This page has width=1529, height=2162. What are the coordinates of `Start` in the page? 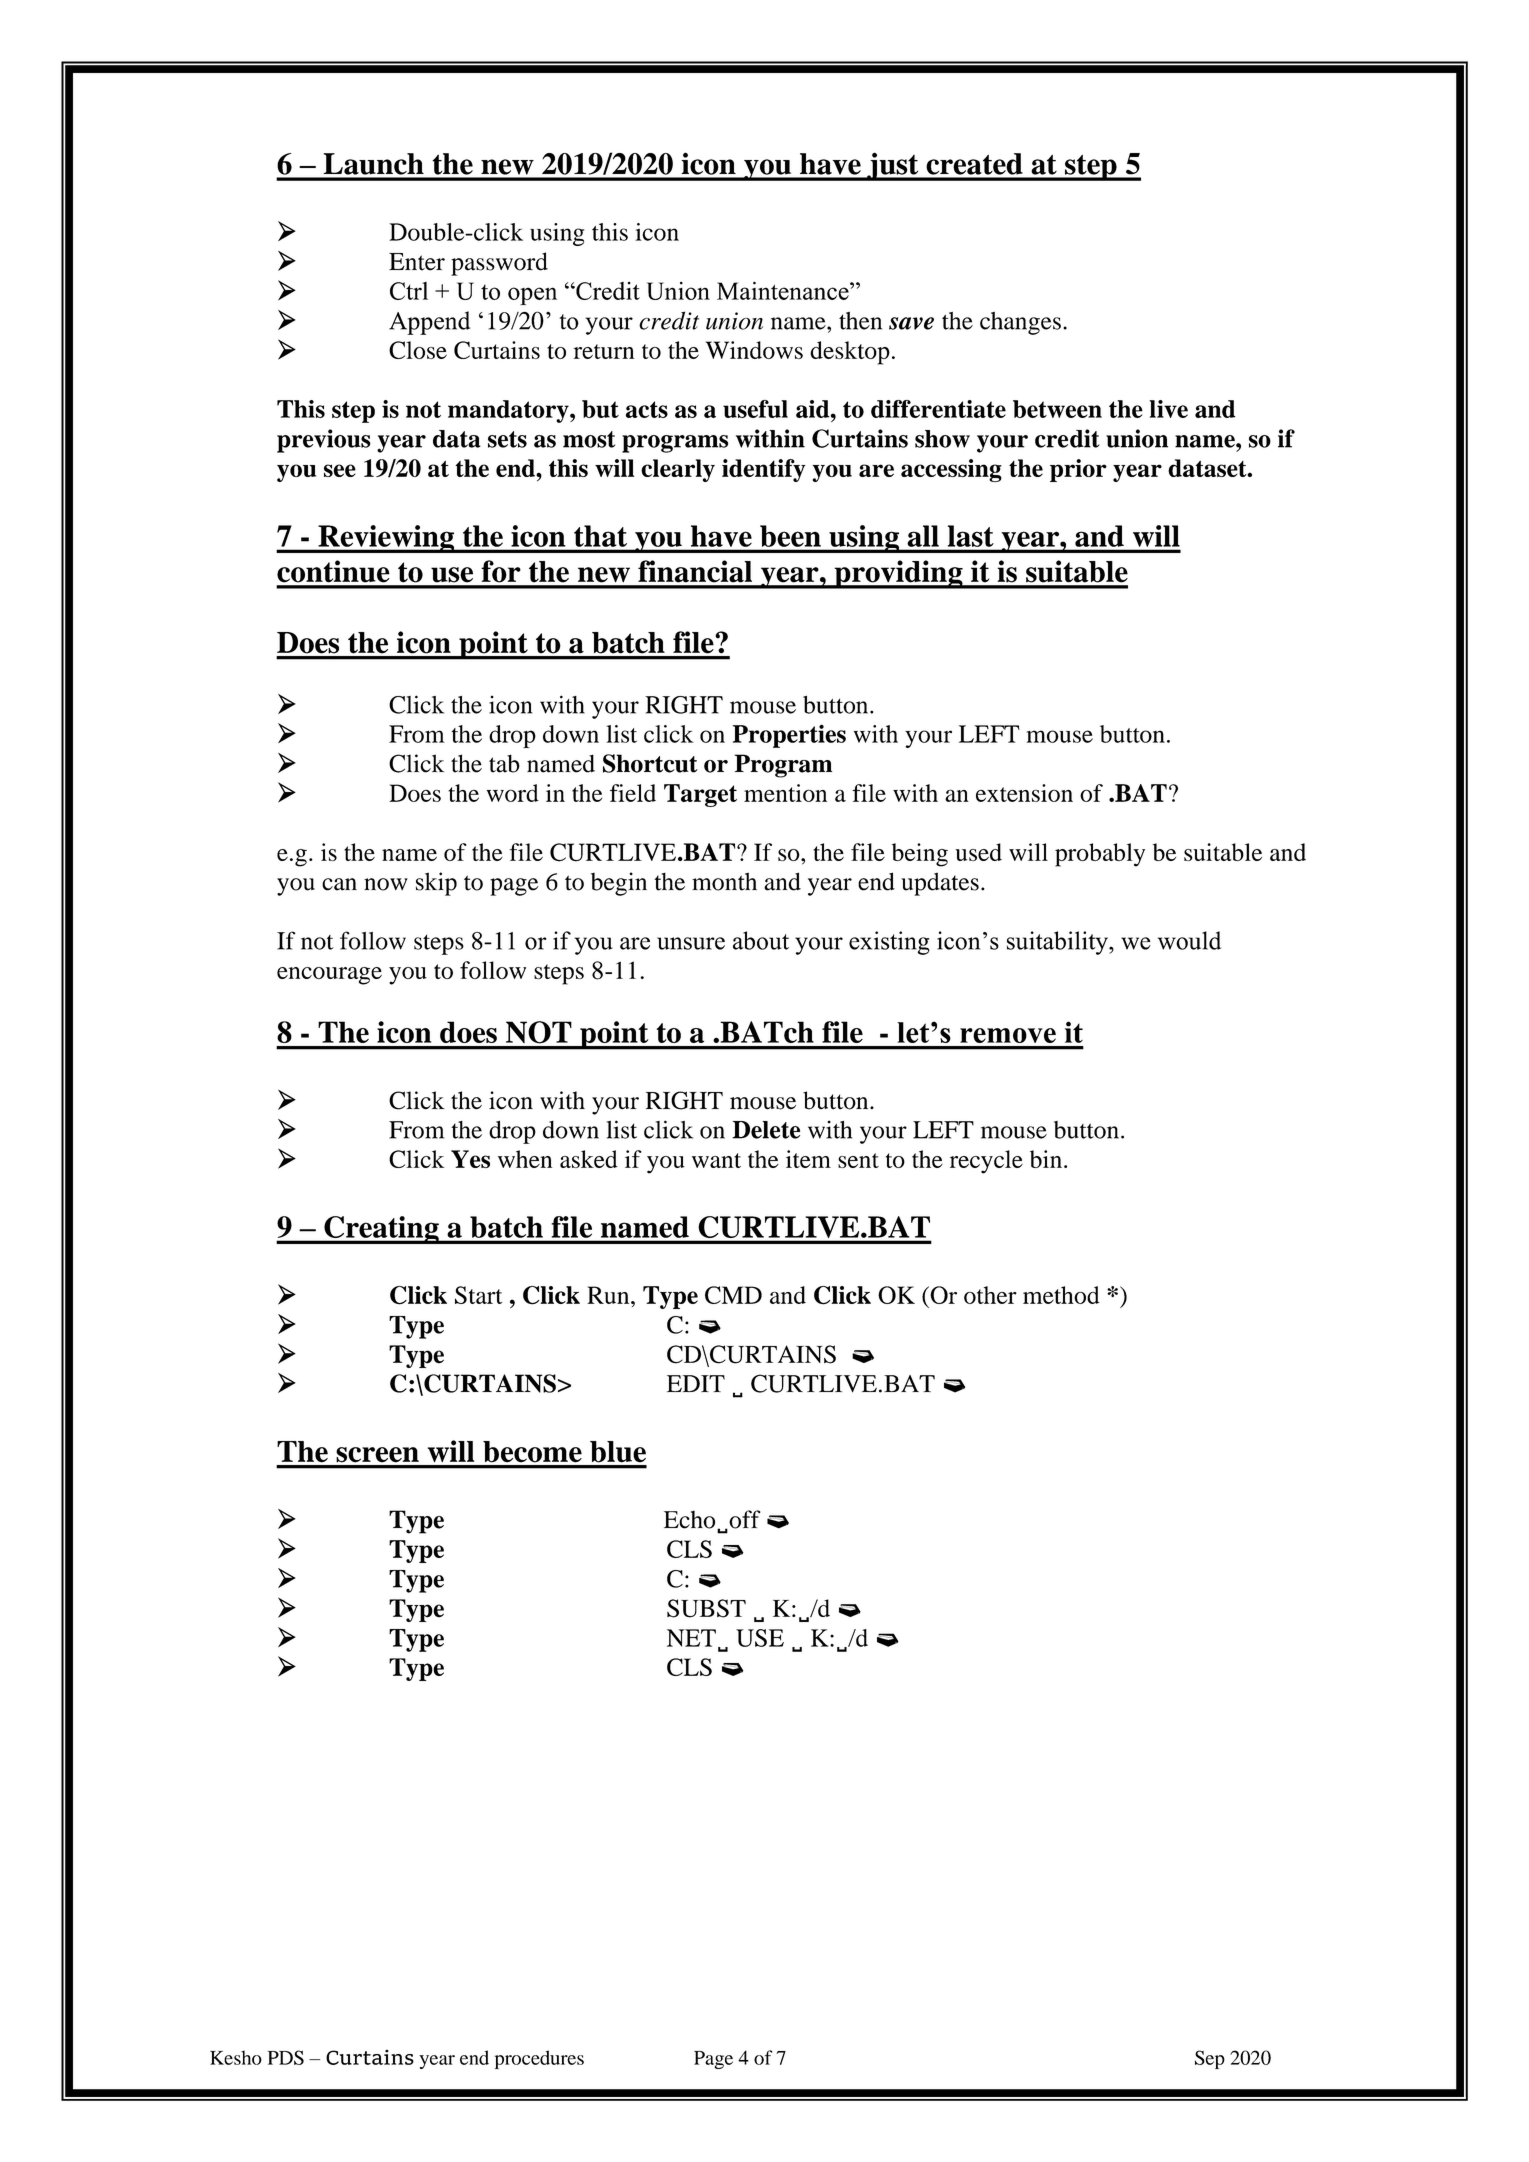 It's located at (478, 1295).
